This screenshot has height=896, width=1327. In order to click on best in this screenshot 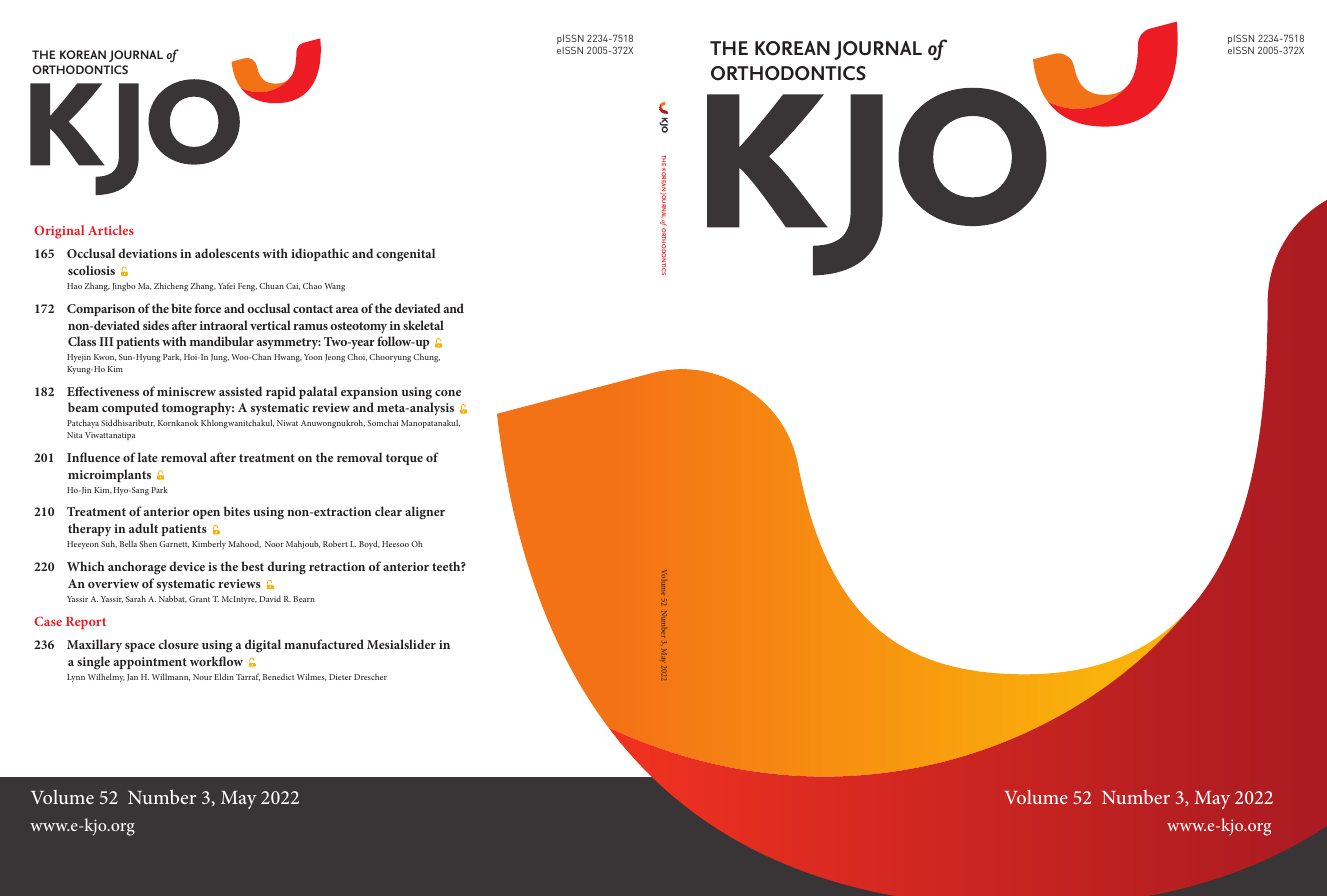, I will do `click(252, 566)`.
